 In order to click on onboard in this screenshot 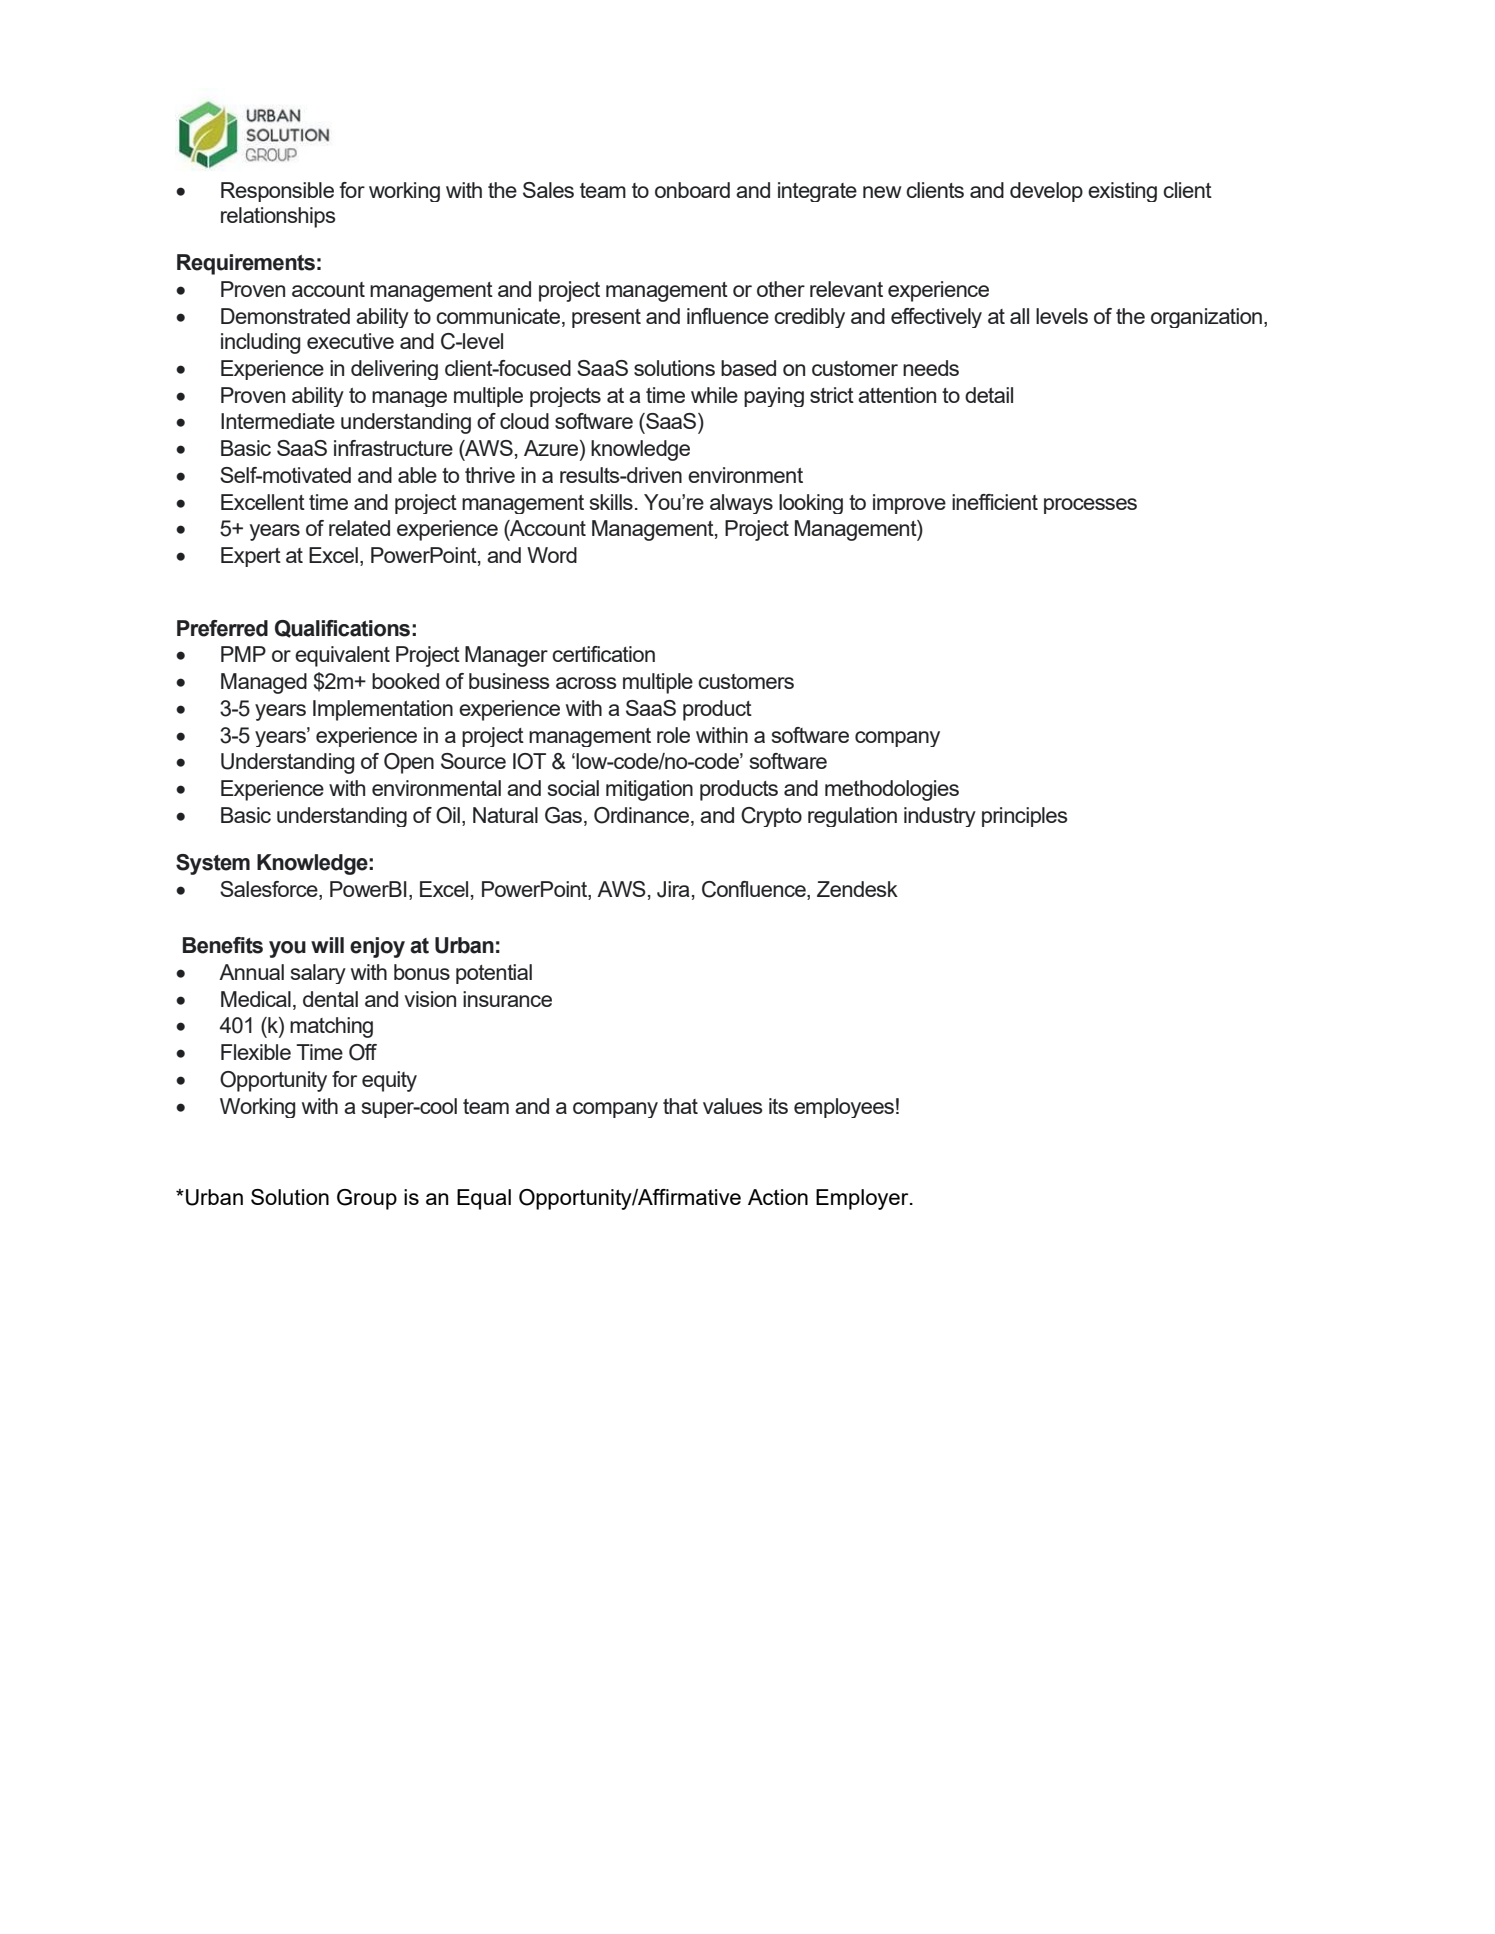, I will do `click(692, 190)`.
